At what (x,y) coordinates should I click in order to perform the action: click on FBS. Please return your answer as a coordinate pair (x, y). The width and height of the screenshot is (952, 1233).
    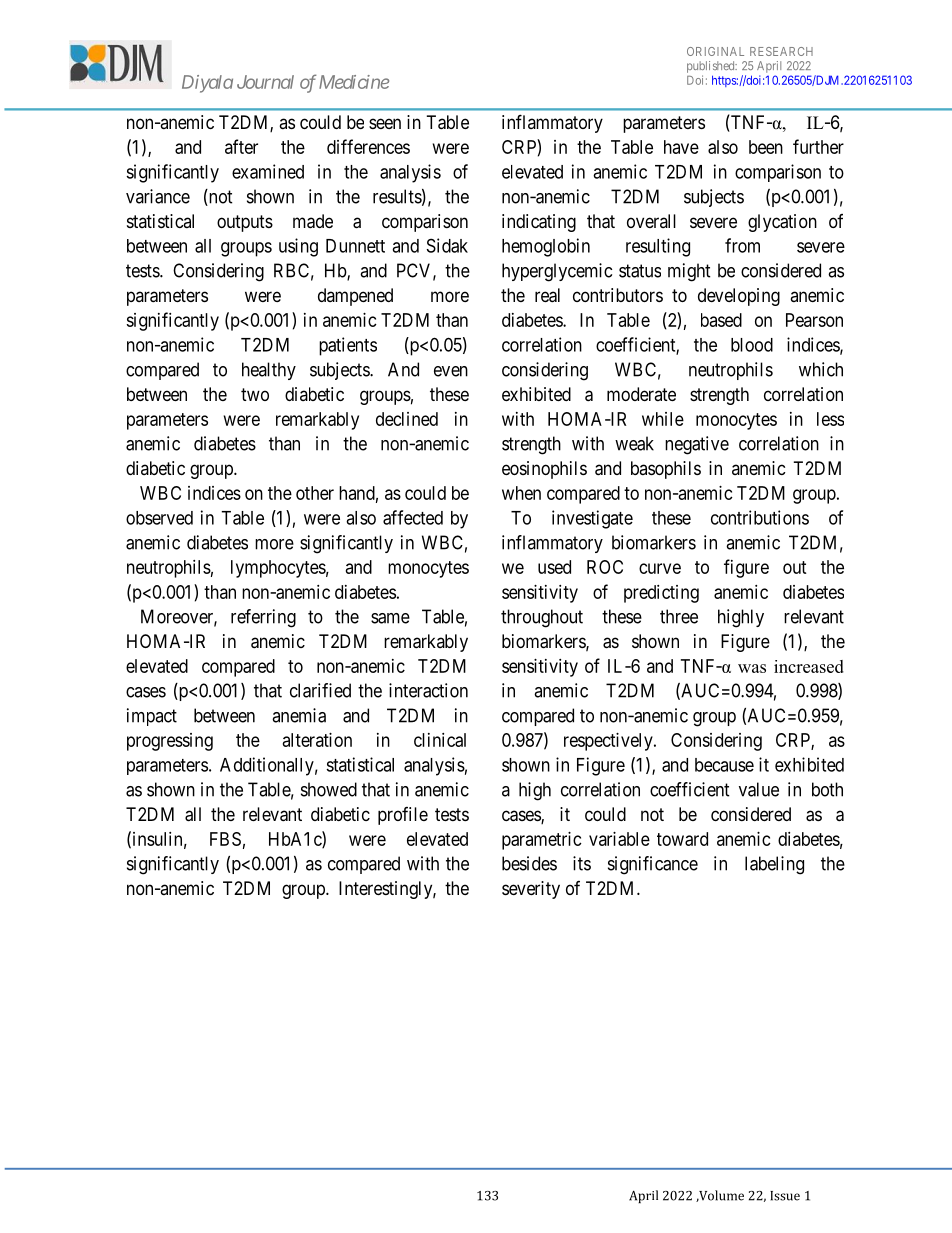
    Looking at the image, I should click on (225, 839).
